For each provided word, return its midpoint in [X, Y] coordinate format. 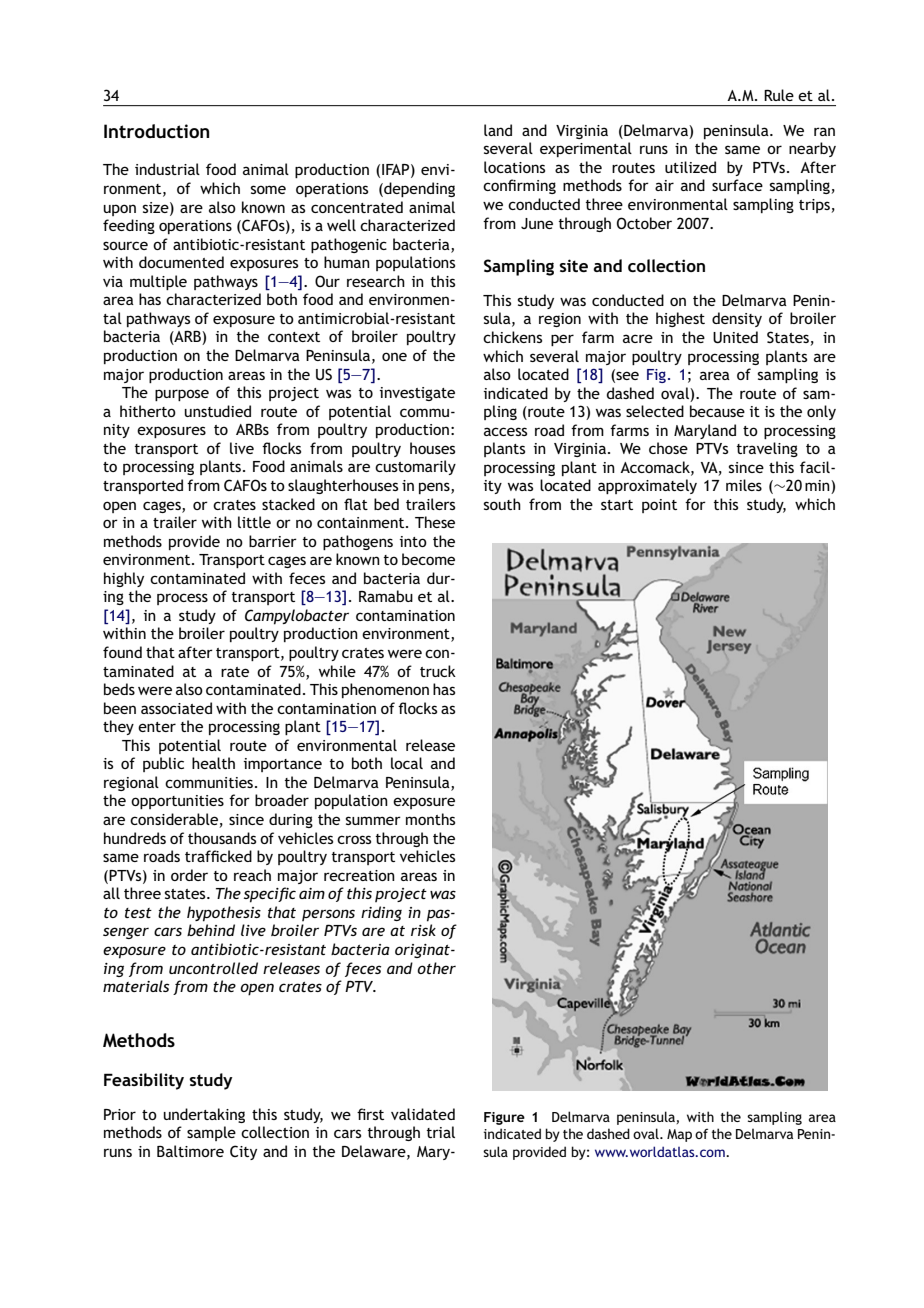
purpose [182, 395]
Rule [779, 95]
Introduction [156, 131]
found [122, 652]
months [430, 819]
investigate [417, 394]
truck [438, 671]
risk [423, 930]
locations [514, 167]
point [659, 506]
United [735, 337]
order [189, 875]
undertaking [204, 1115]
